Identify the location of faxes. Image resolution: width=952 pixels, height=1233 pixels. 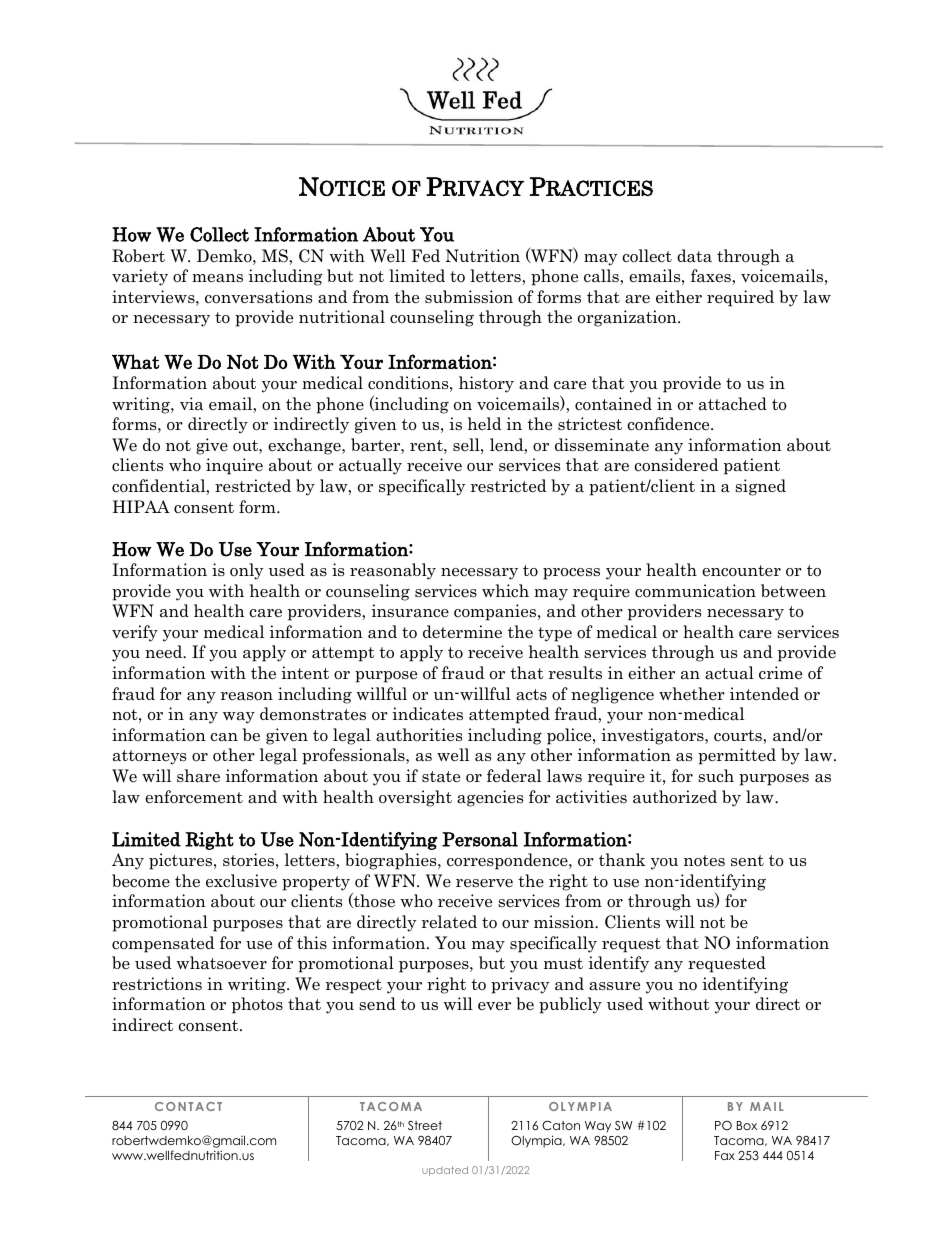
(712, 276).
